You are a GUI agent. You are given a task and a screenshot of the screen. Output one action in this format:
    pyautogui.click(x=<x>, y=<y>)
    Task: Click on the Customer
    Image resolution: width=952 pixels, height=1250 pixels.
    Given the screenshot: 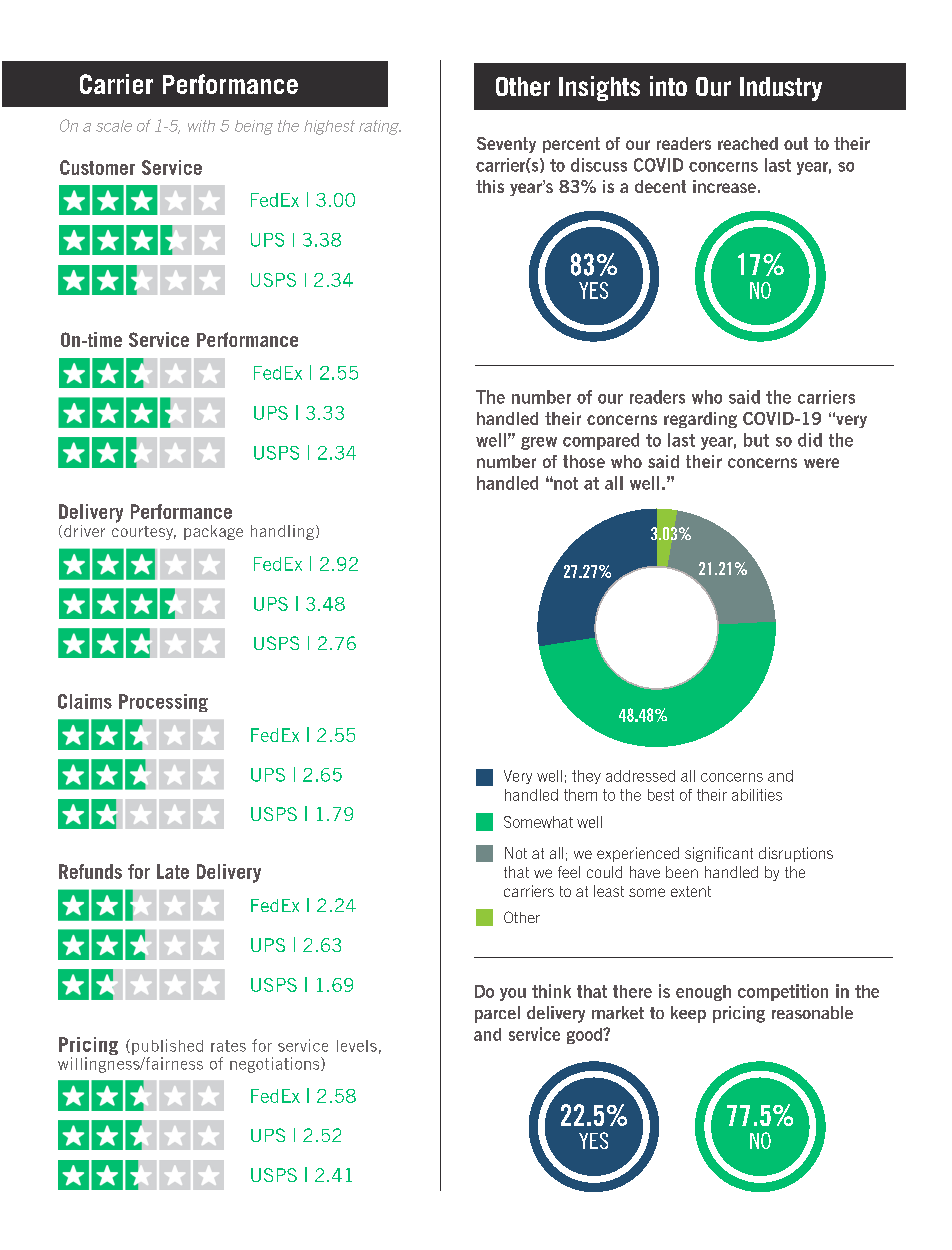 What is the action you would take?
    pyautogui.click(x=97, y=167)
